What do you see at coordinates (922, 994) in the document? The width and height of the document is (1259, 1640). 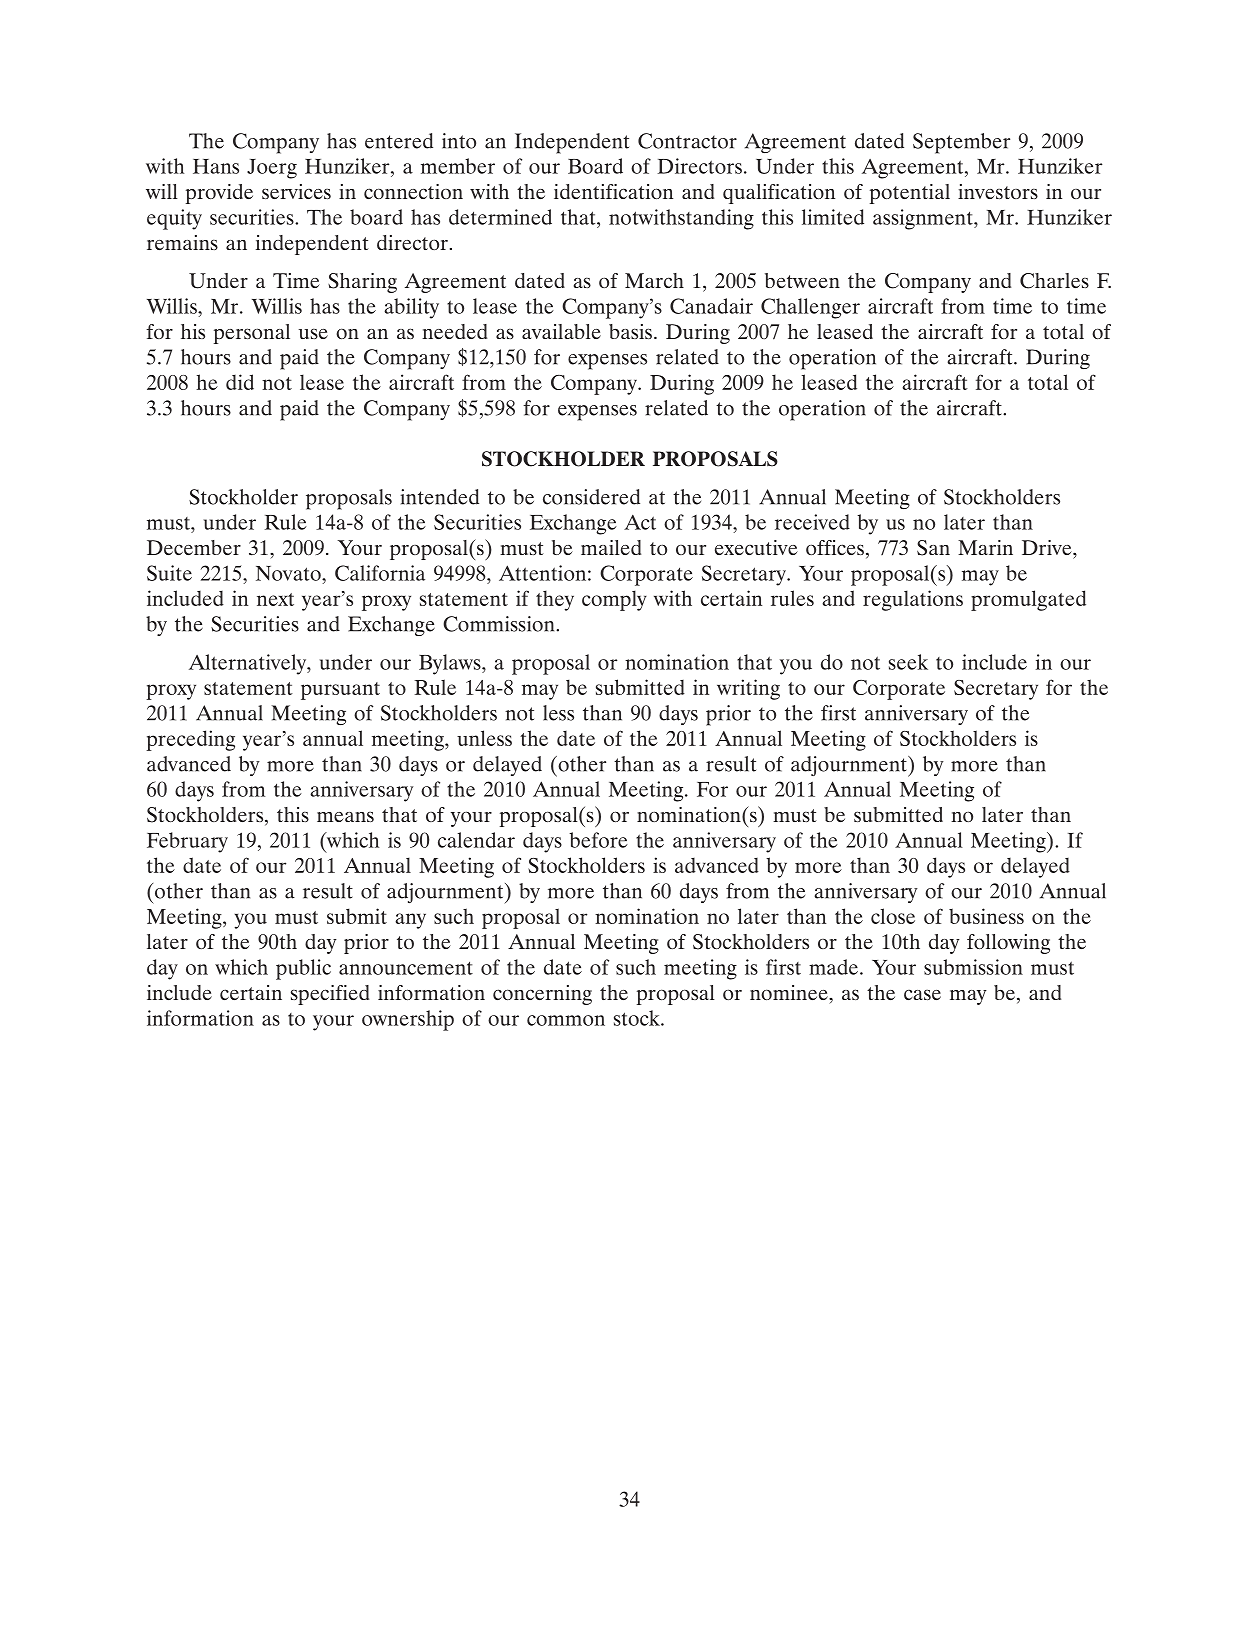 I see `case` at bounding box center [922, 994].
